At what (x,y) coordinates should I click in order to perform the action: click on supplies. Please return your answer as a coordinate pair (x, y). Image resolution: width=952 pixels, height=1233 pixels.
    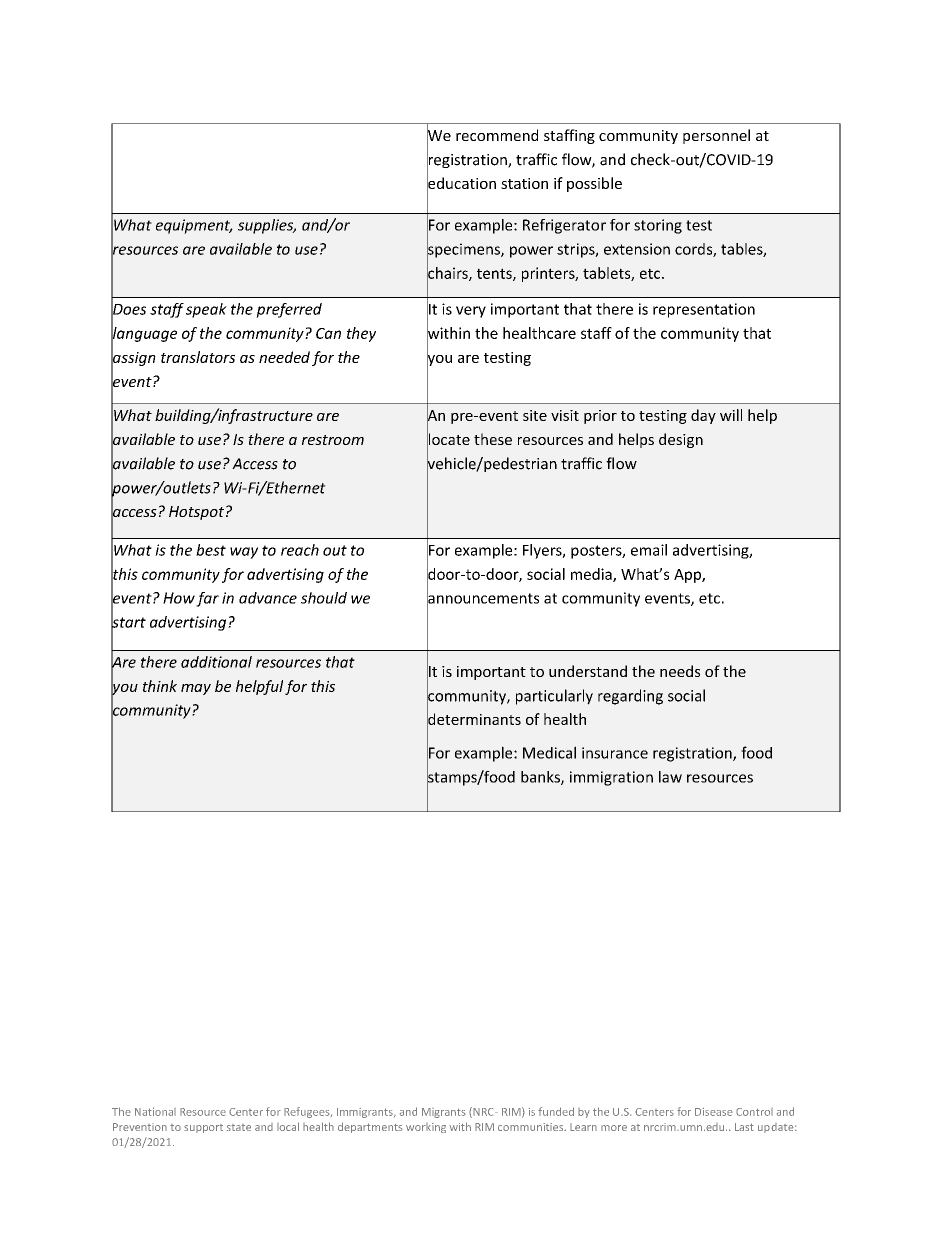
    Looking at the image, I should click on (267, 226).
